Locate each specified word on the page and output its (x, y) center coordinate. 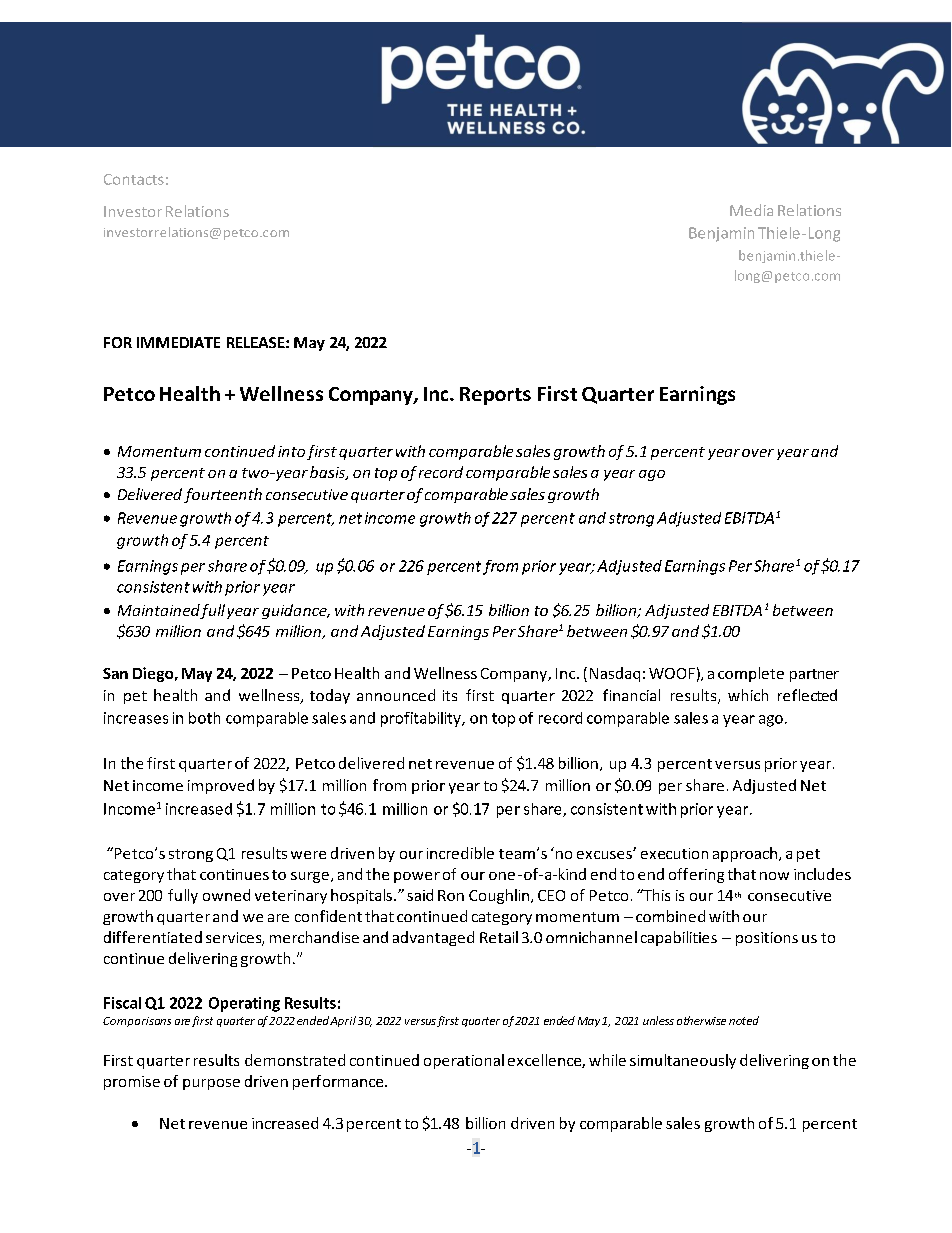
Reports (495, 396)
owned (226, 895)
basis (328, 473)
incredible (460, 853)
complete (751, 674)
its (450, 695)
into (291, 451)
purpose (211, 1084)
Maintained (159, 611)
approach (745, 854)
